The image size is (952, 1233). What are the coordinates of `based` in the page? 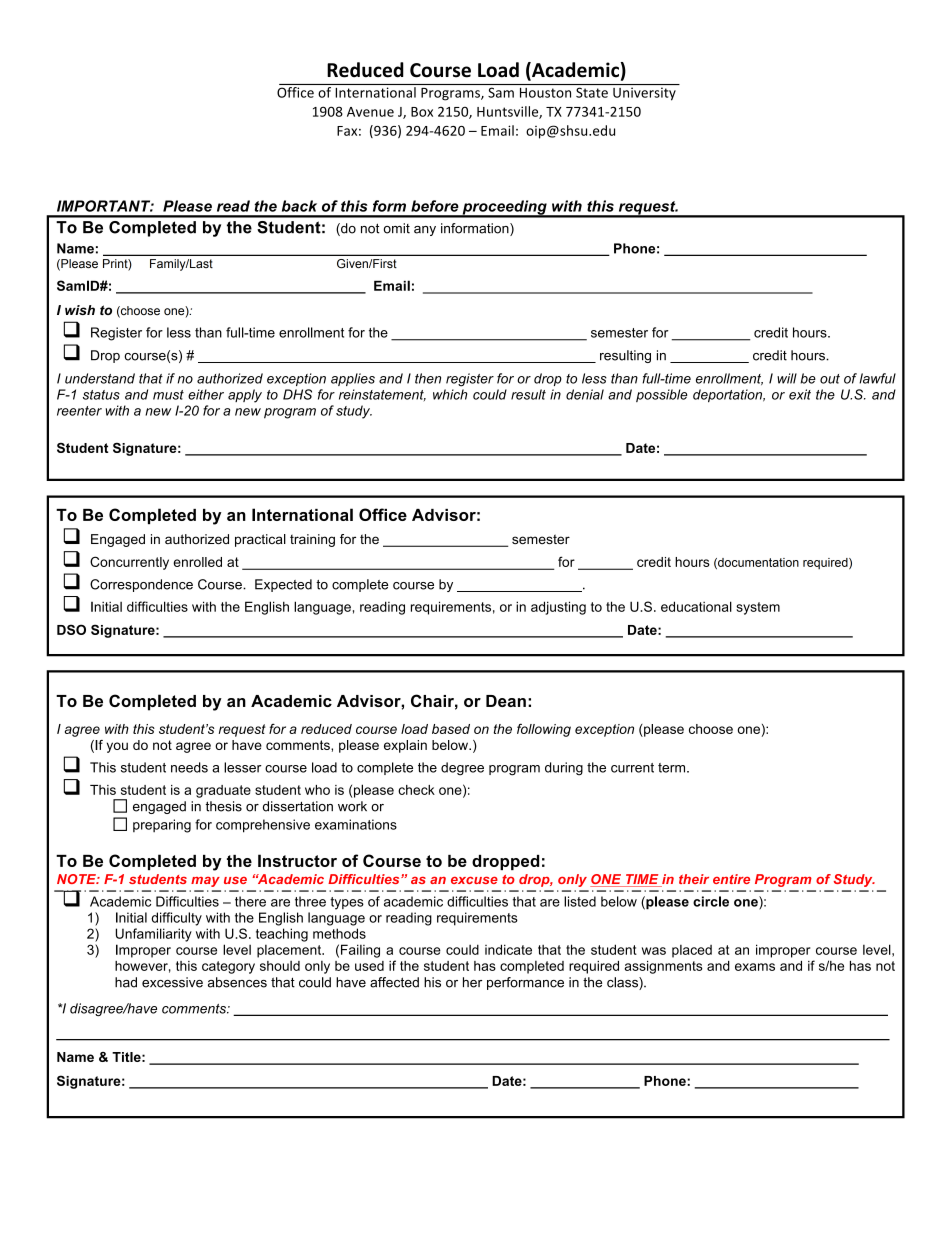 It's located at (451, 729).
